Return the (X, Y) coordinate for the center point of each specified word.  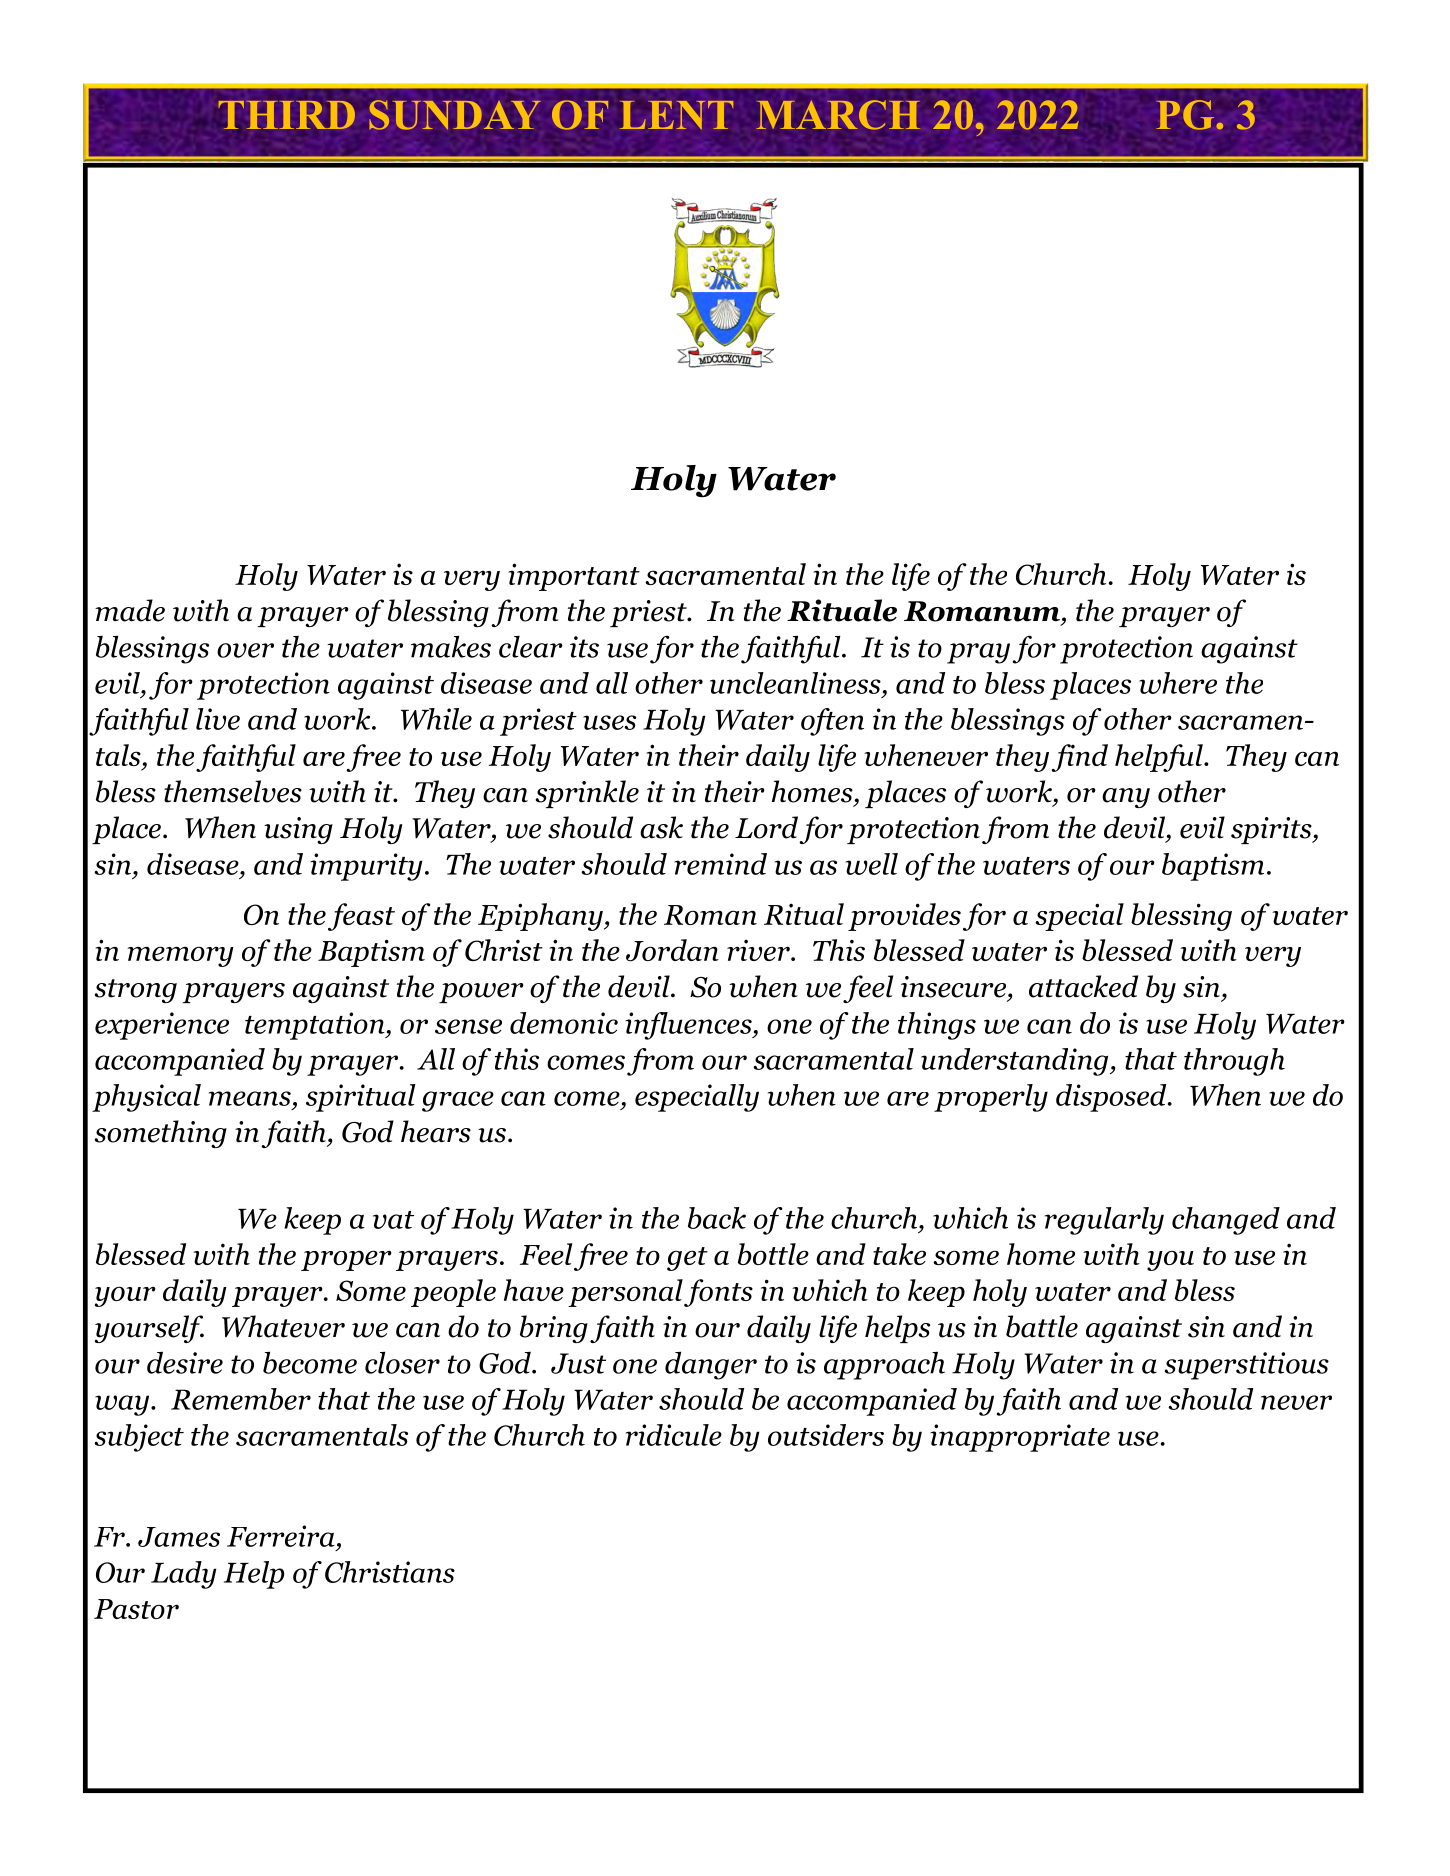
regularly (1104, 1221)
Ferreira (281, 1536)
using (298, 830)
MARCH (838, 115)
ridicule (674, 1435)
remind (720, 864)
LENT (676, 115)
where (1178, 683)
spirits (1272, 830)
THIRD (287, 115)
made (130, 610)
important (574, 577)
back (717, 1218)
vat (393, 1220)
